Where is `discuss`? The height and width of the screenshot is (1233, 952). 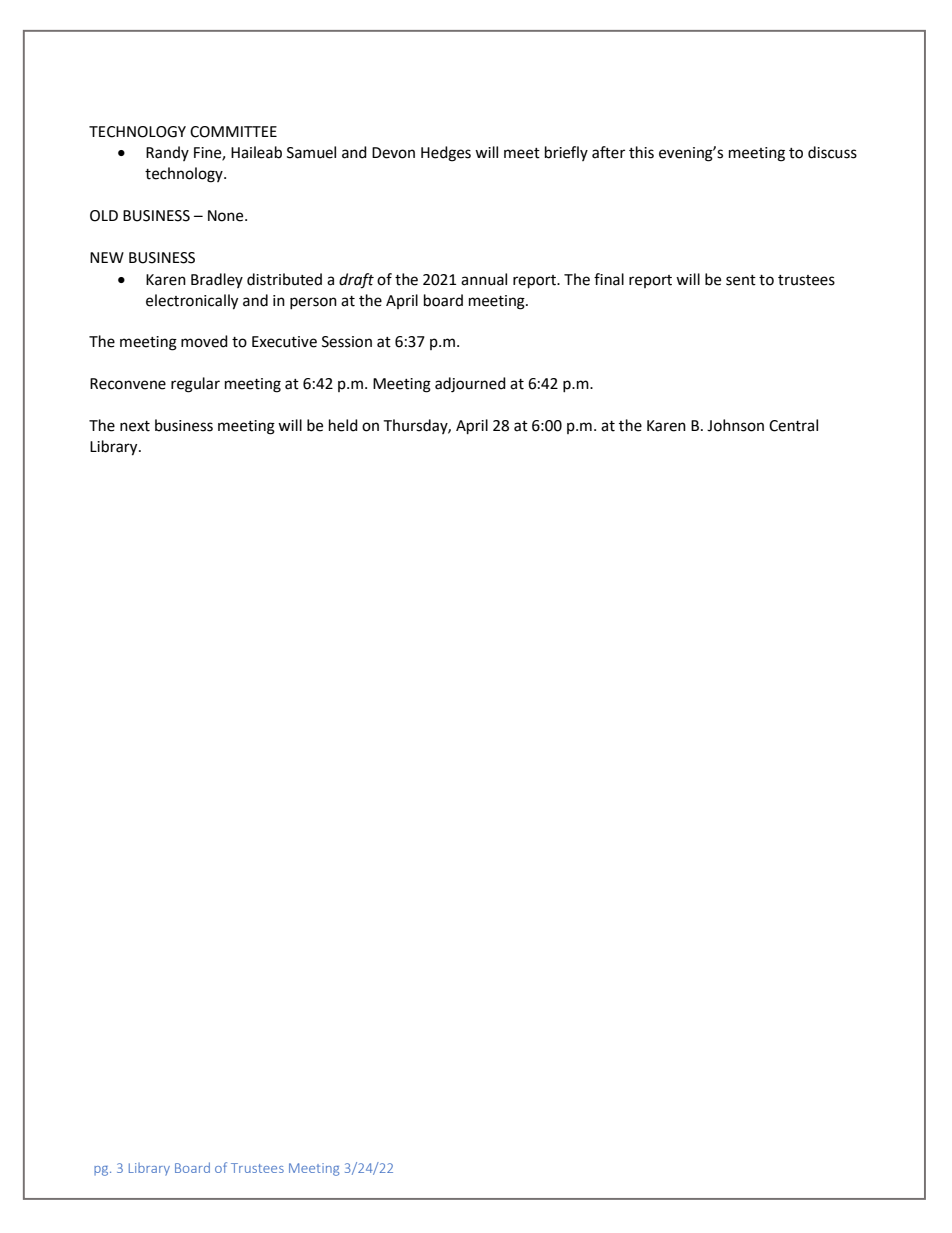
discuss is located at coordinates (832, 152).
